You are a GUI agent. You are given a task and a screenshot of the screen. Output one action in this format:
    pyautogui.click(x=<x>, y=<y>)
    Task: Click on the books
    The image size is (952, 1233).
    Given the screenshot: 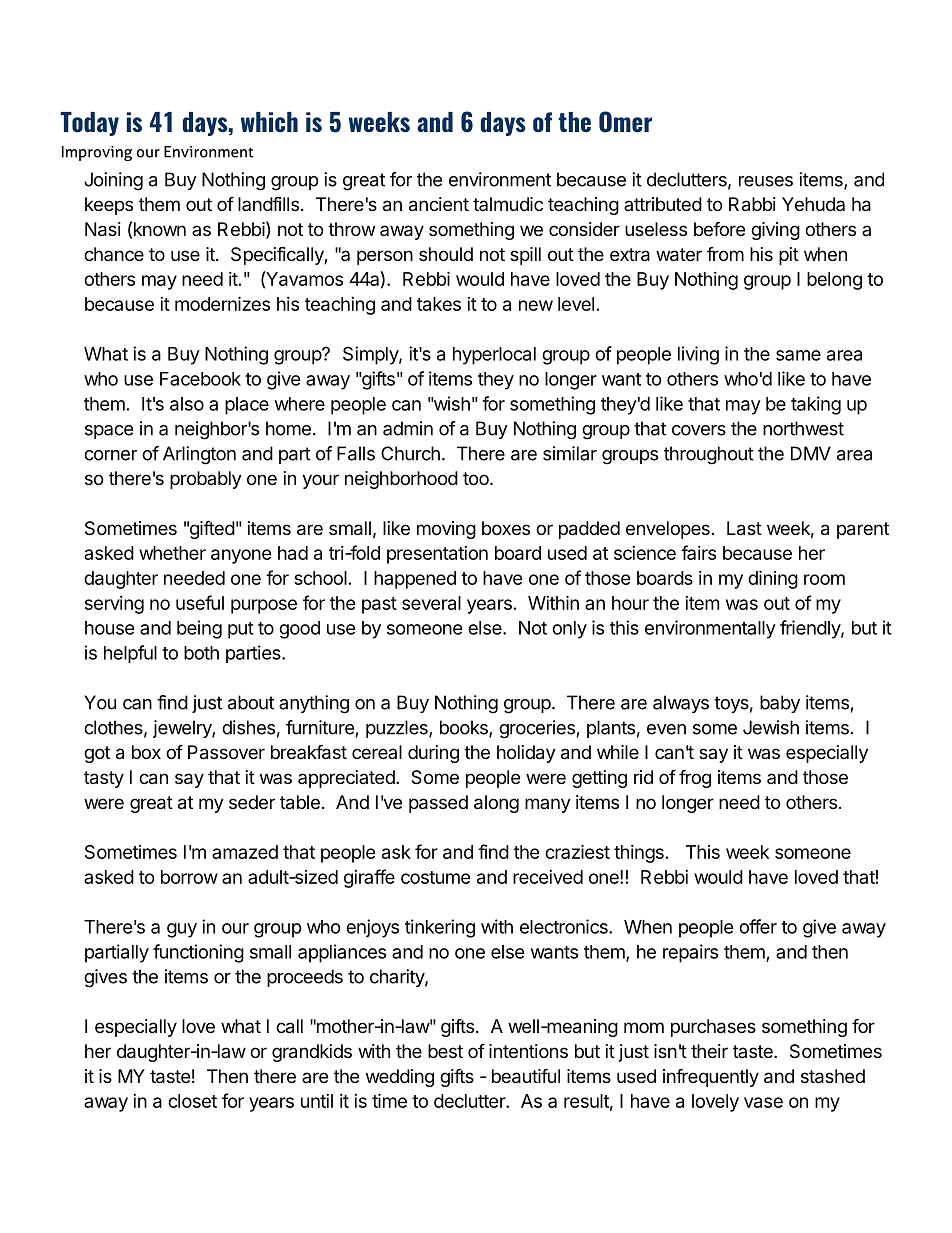 What is the action you would take?
    pyautogui.click(x=465, y=728)
